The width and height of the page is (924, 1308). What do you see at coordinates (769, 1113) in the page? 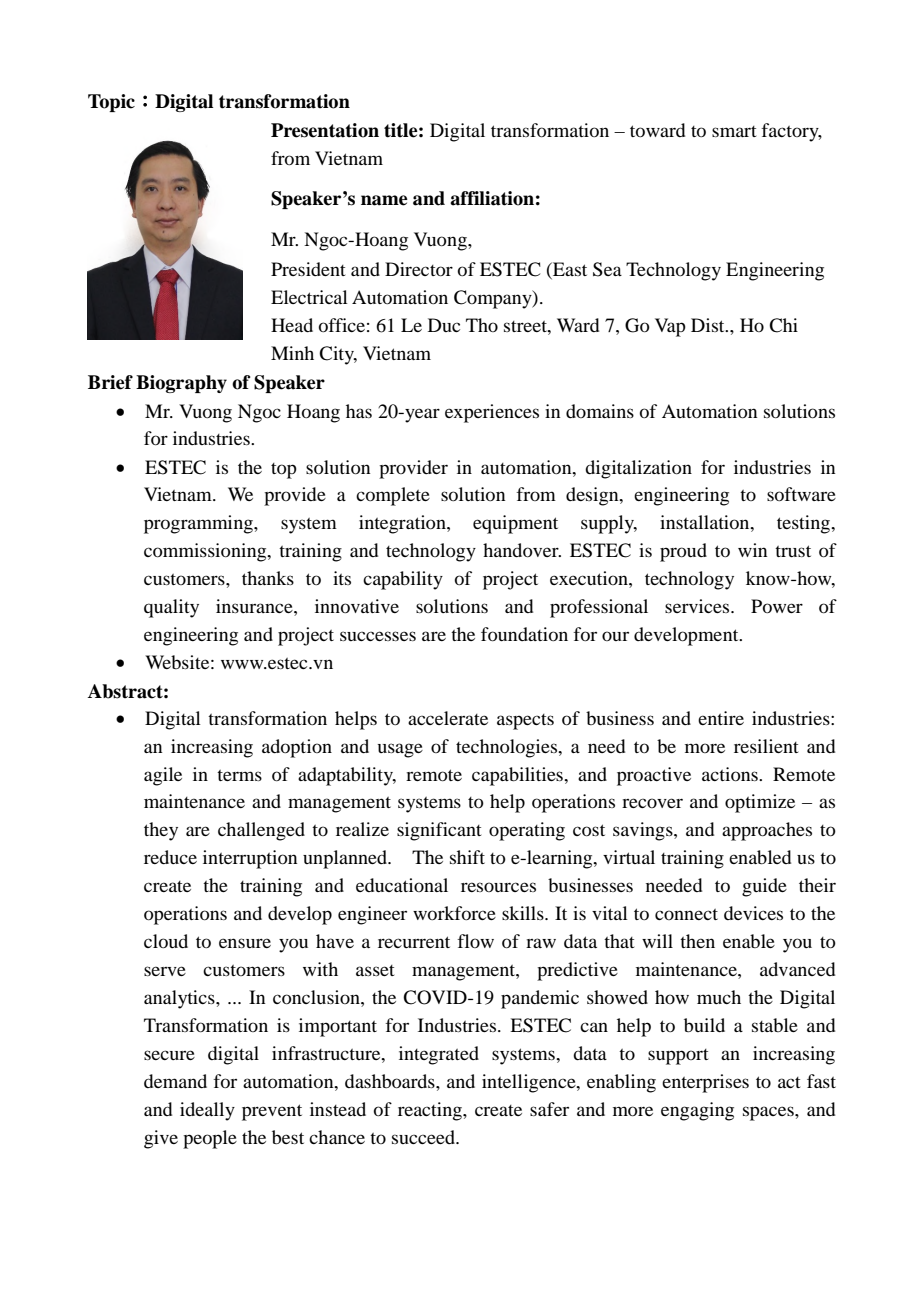
I see `spaces` at bounding box center [769, 1113].
